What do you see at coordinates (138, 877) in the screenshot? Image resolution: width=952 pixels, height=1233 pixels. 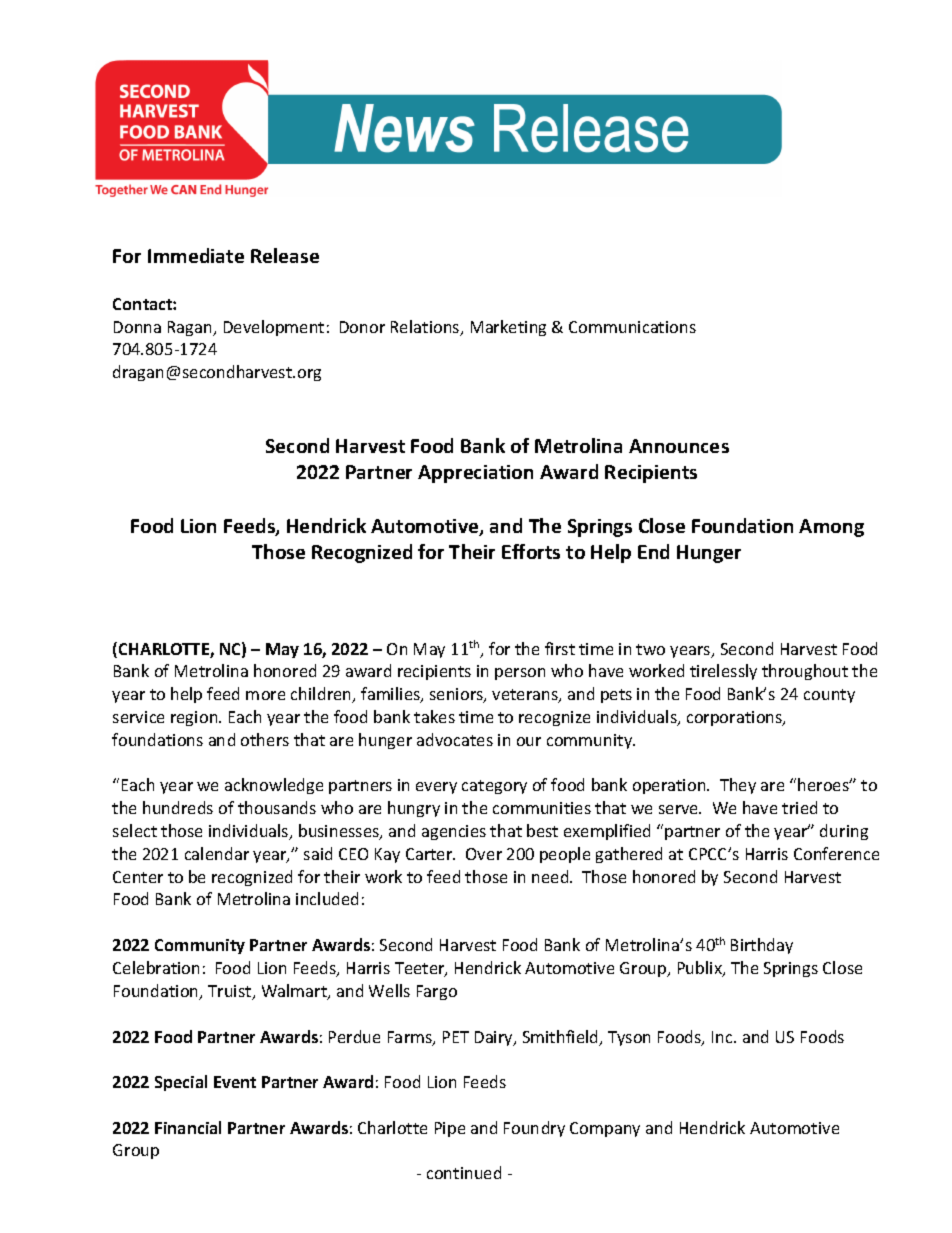 I see `Center` at bounding box center [138, 877].
